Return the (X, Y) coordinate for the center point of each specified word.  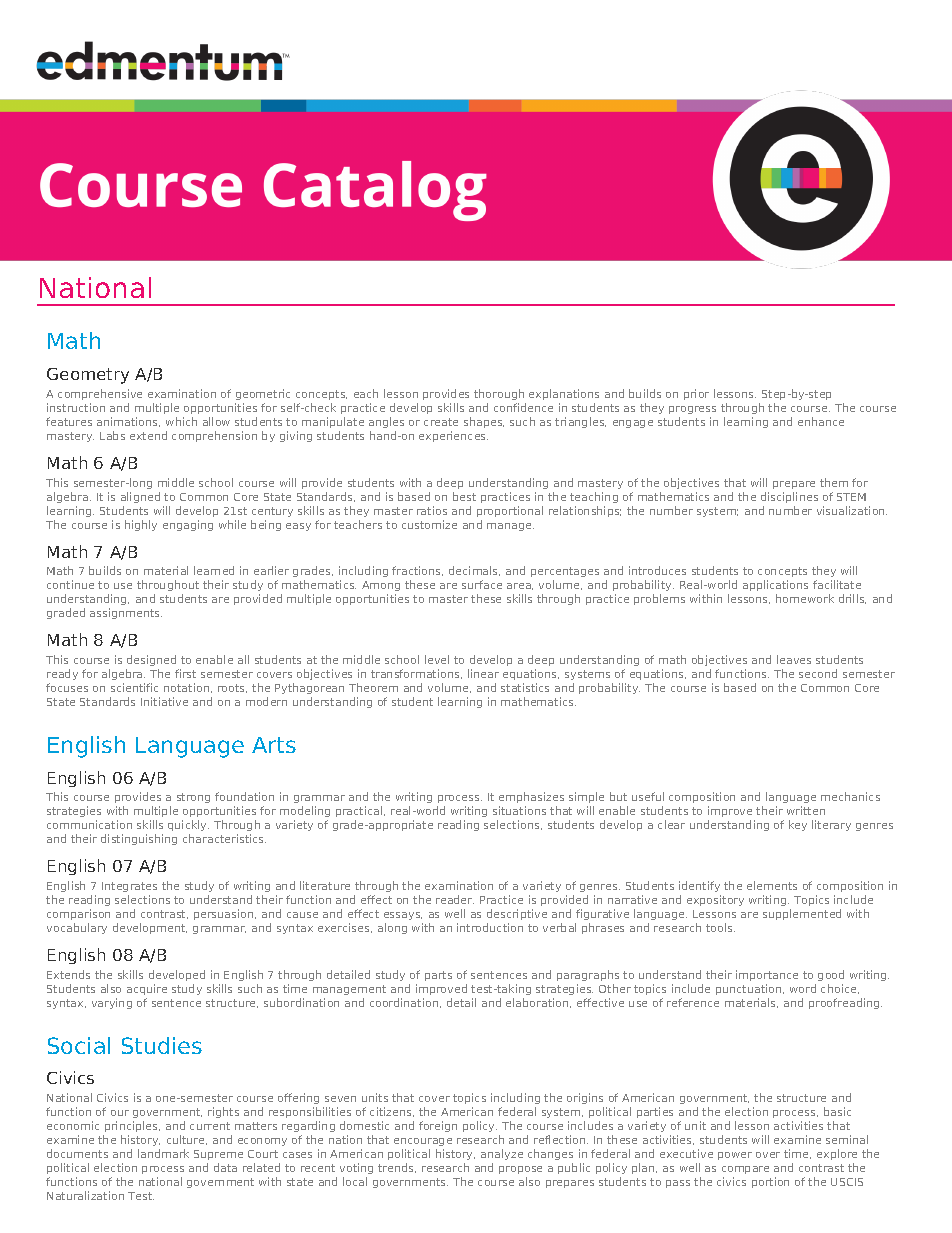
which (181, 421)
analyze (502, 1156)
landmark (163, 1153)
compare (745, 1172)
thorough (499, 394)
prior (696, 394)
